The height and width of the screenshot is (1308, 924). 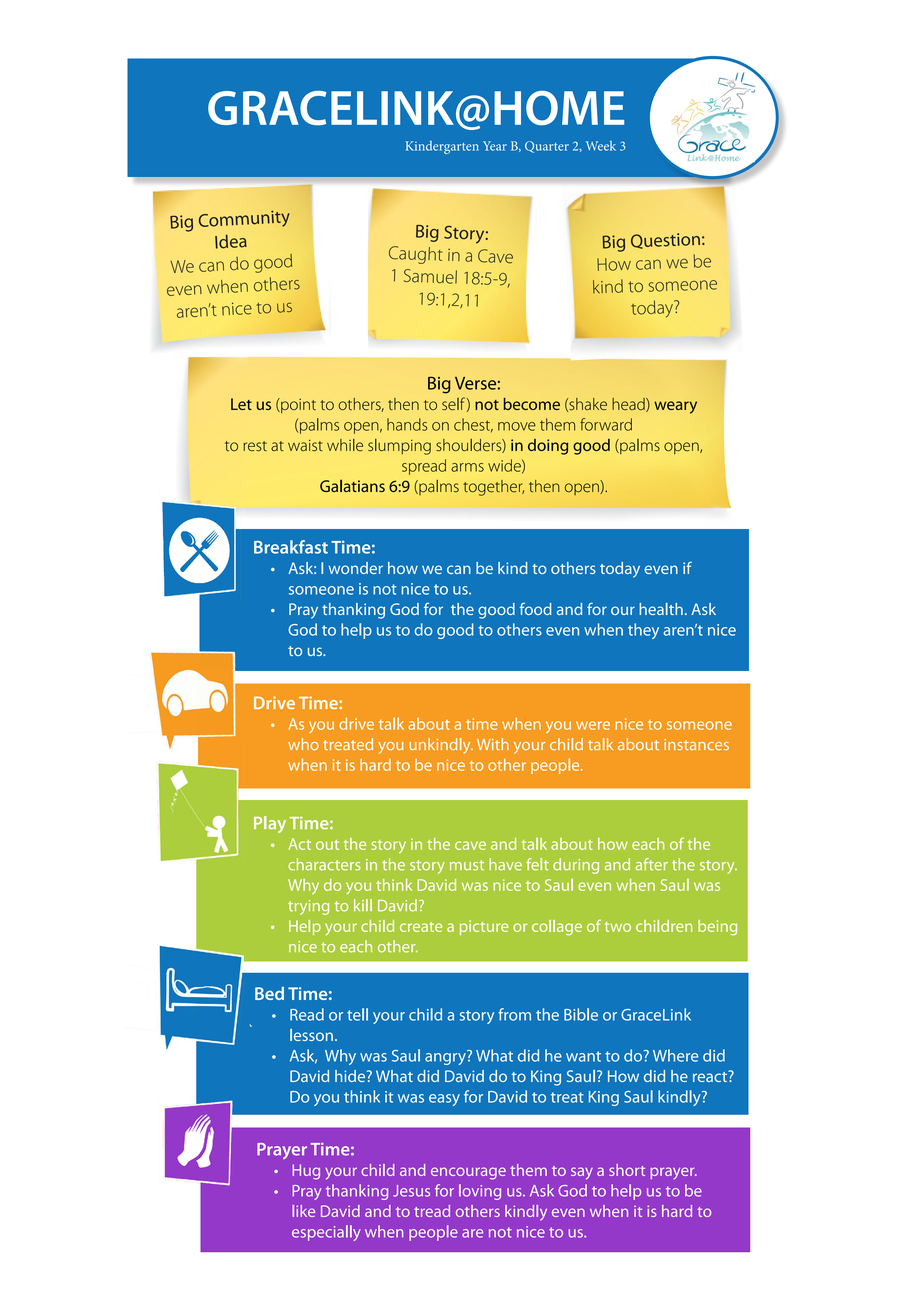 I want to click on Week, so click(x=601, y=146).
